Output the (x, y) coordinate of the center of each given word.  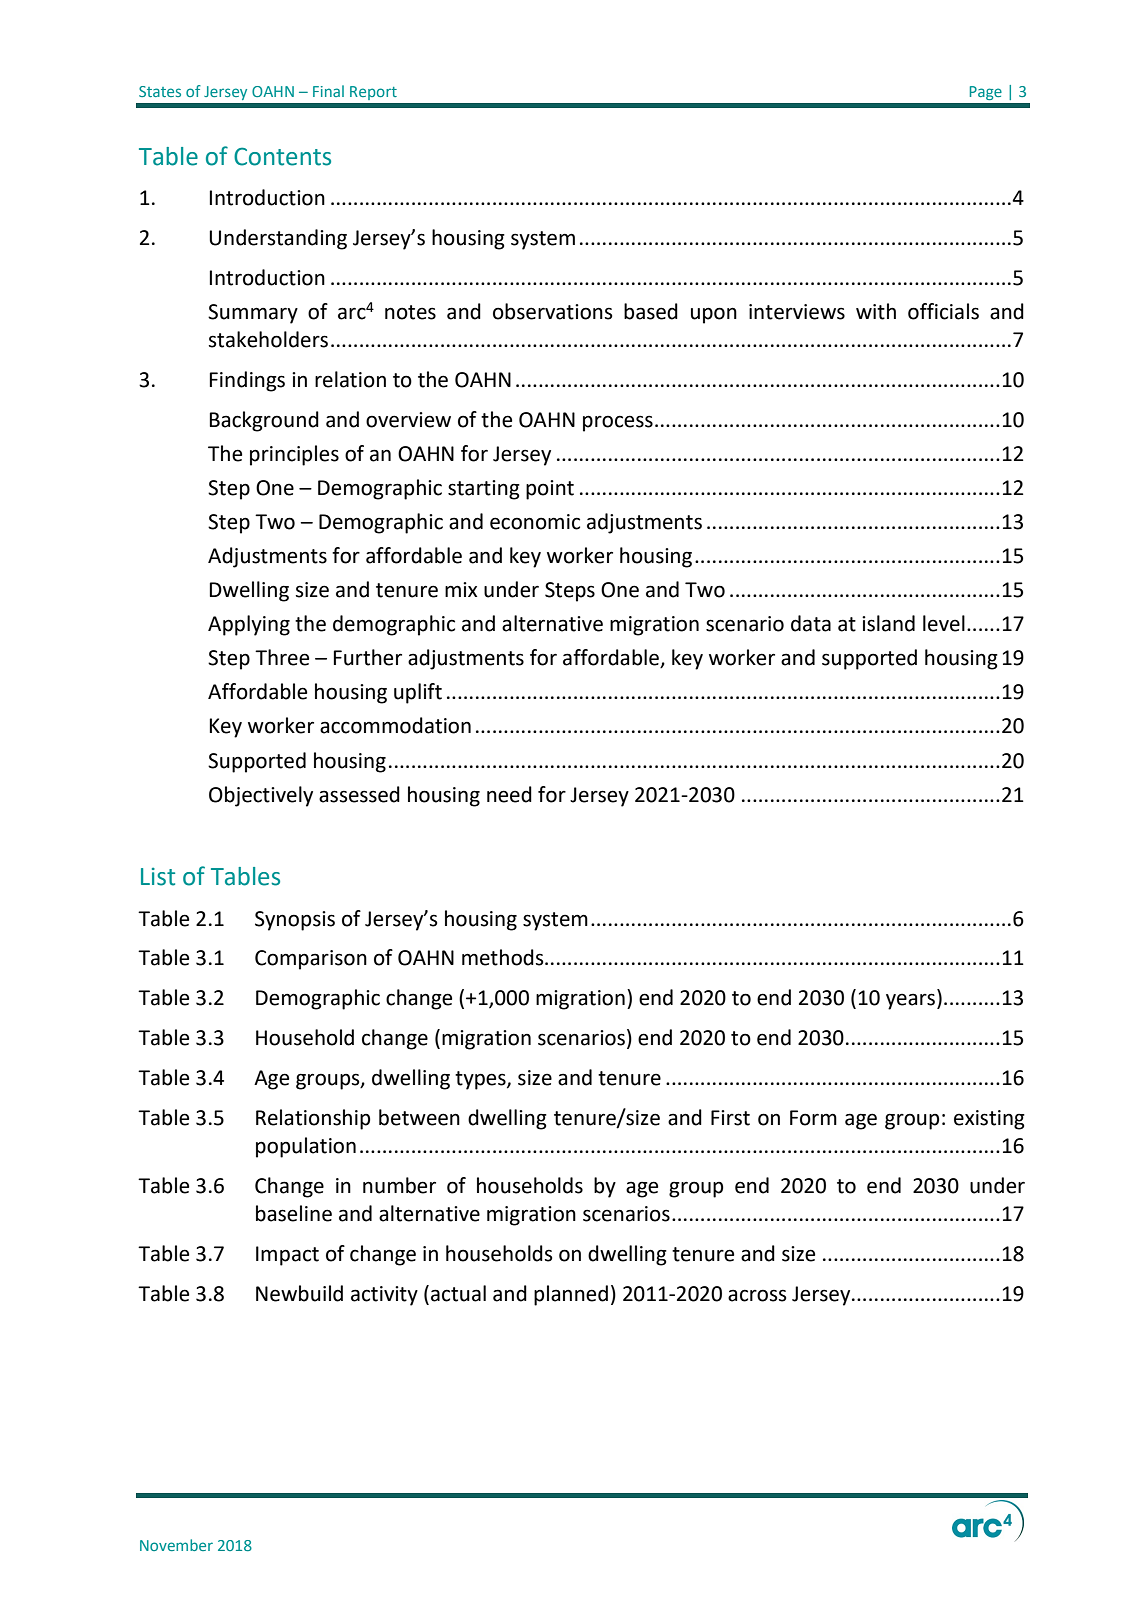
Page (986, 93)
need (509, 794)
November (176, 1545)
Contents (282, 156)
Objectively (261, 796)
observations (552, 311)
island (888, 623)
